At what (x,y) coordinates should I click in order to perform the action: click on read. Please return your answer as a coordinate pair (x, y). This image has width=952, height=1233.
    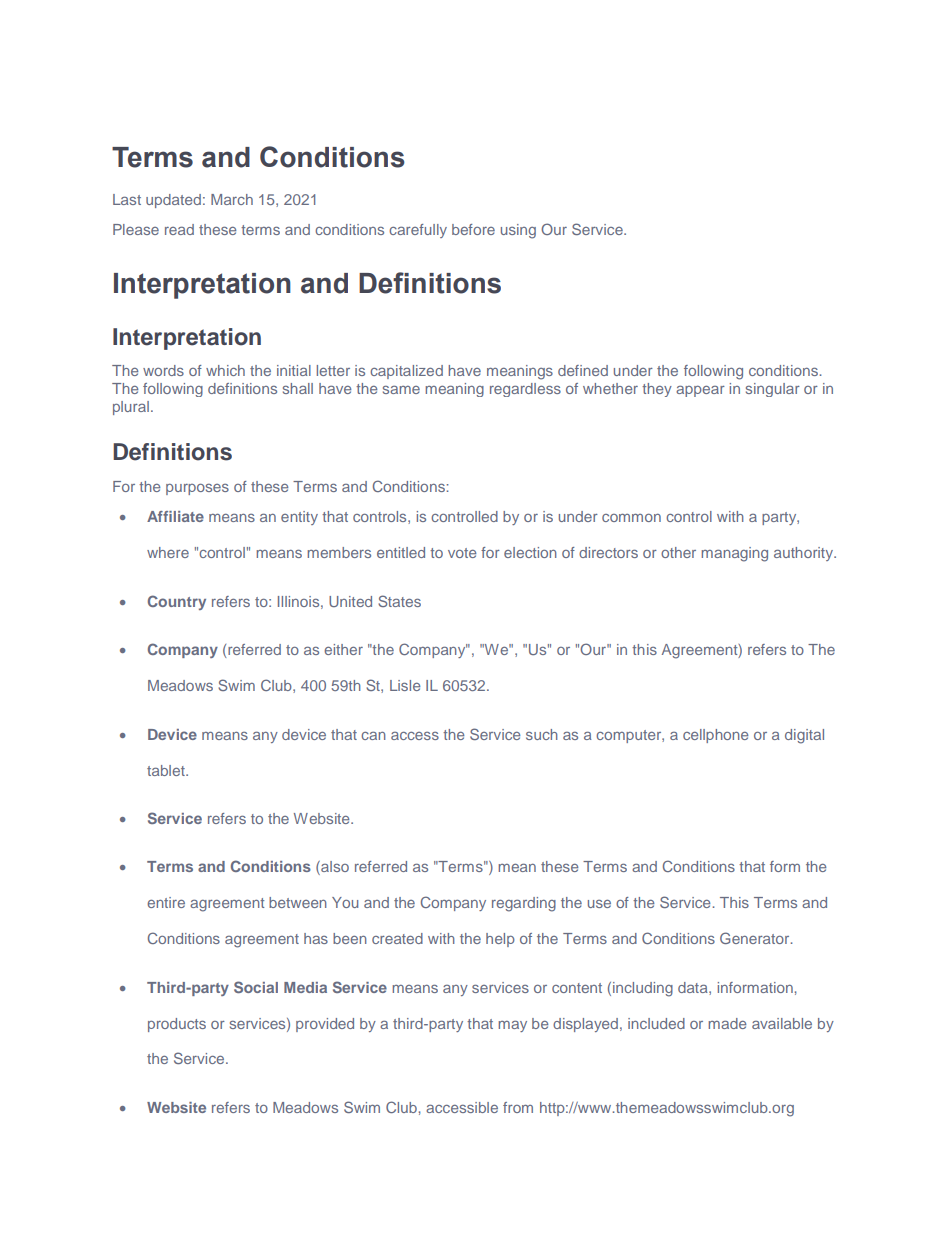
    Looking at the image, I should click on (179, 229).
